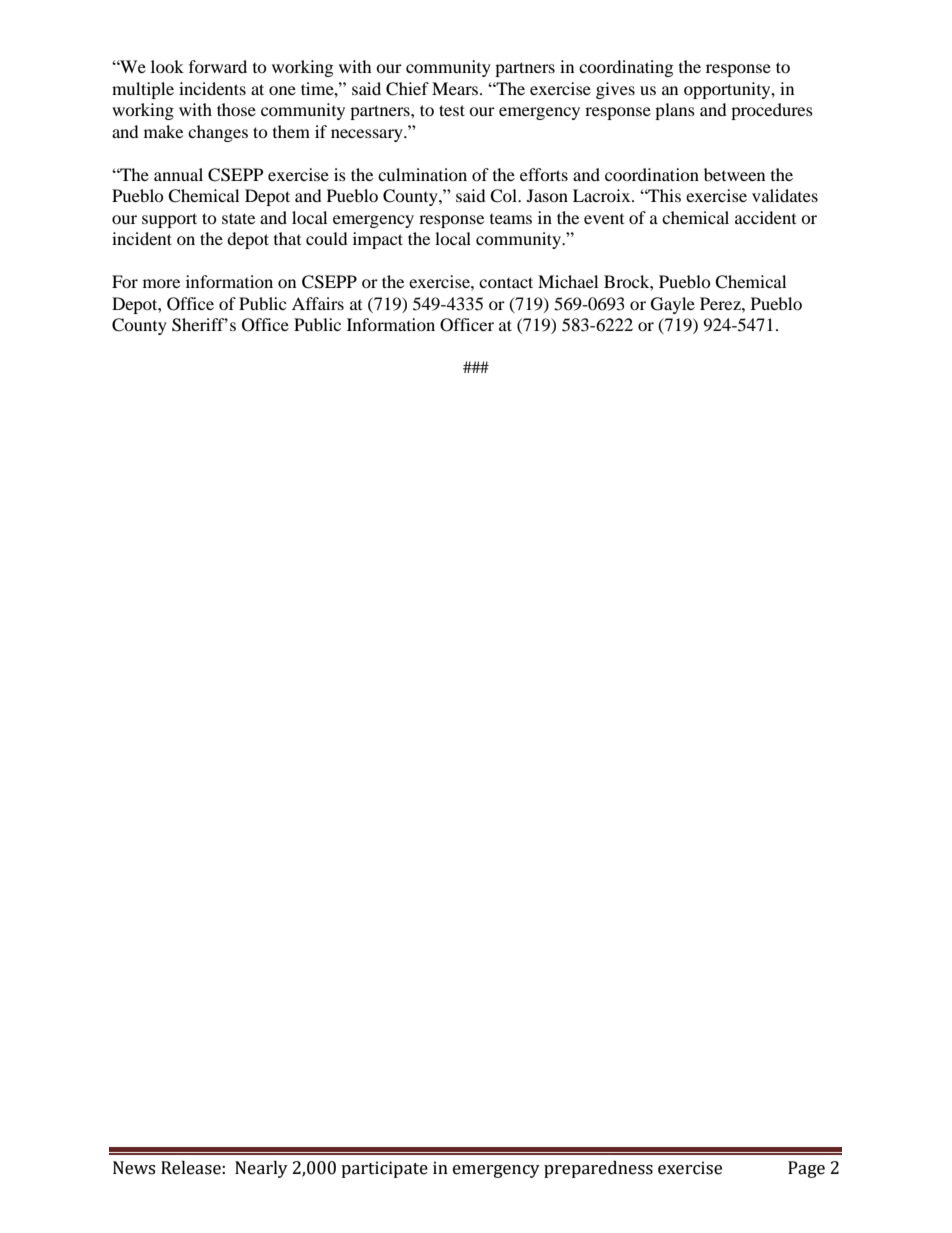 This image has width=952, height=1233. I want to click on coordinating, so click(626, 68).
